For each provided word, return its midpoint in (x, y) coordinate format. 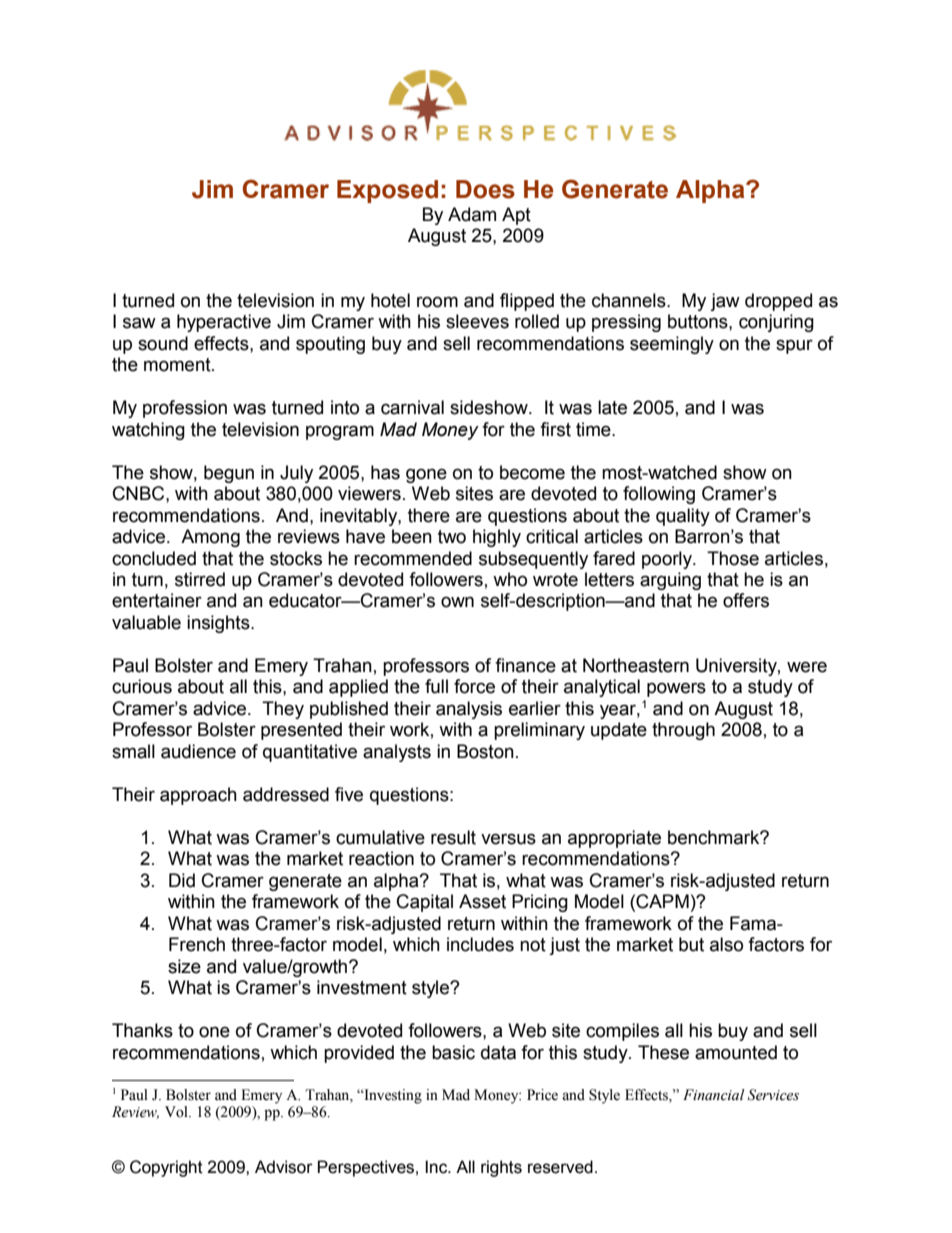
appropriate (614, 839)
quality (683, 517)
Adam (472, 214)
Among (210, 538)
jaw (725, 302)
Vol (177, 1112)
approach (198, 796)
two (452, 537)
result (453, 837)
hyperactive (224, 323)
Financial (714, 1095)
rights (501, 1168)
